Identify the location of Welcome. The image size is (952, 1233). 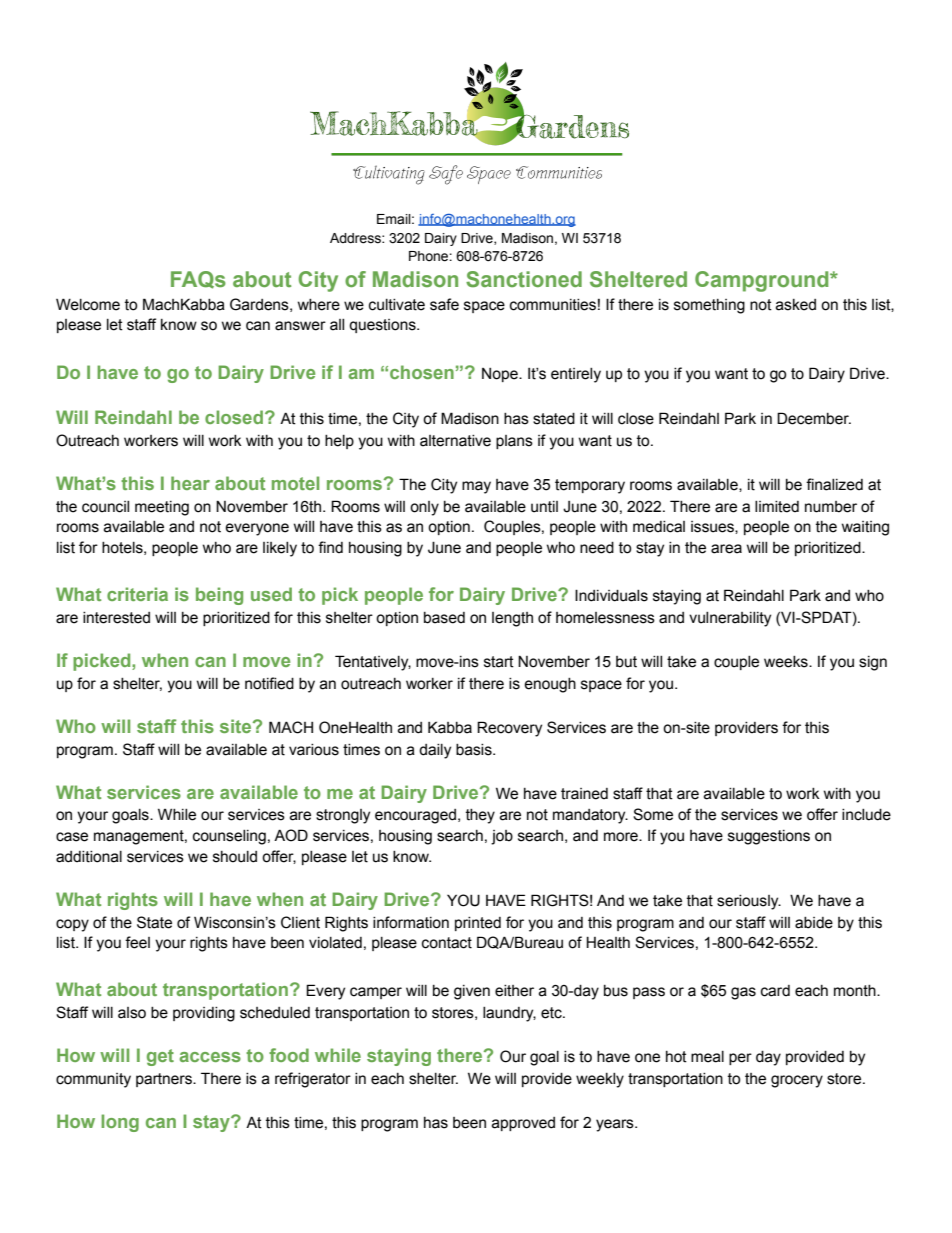
(88, 304).
